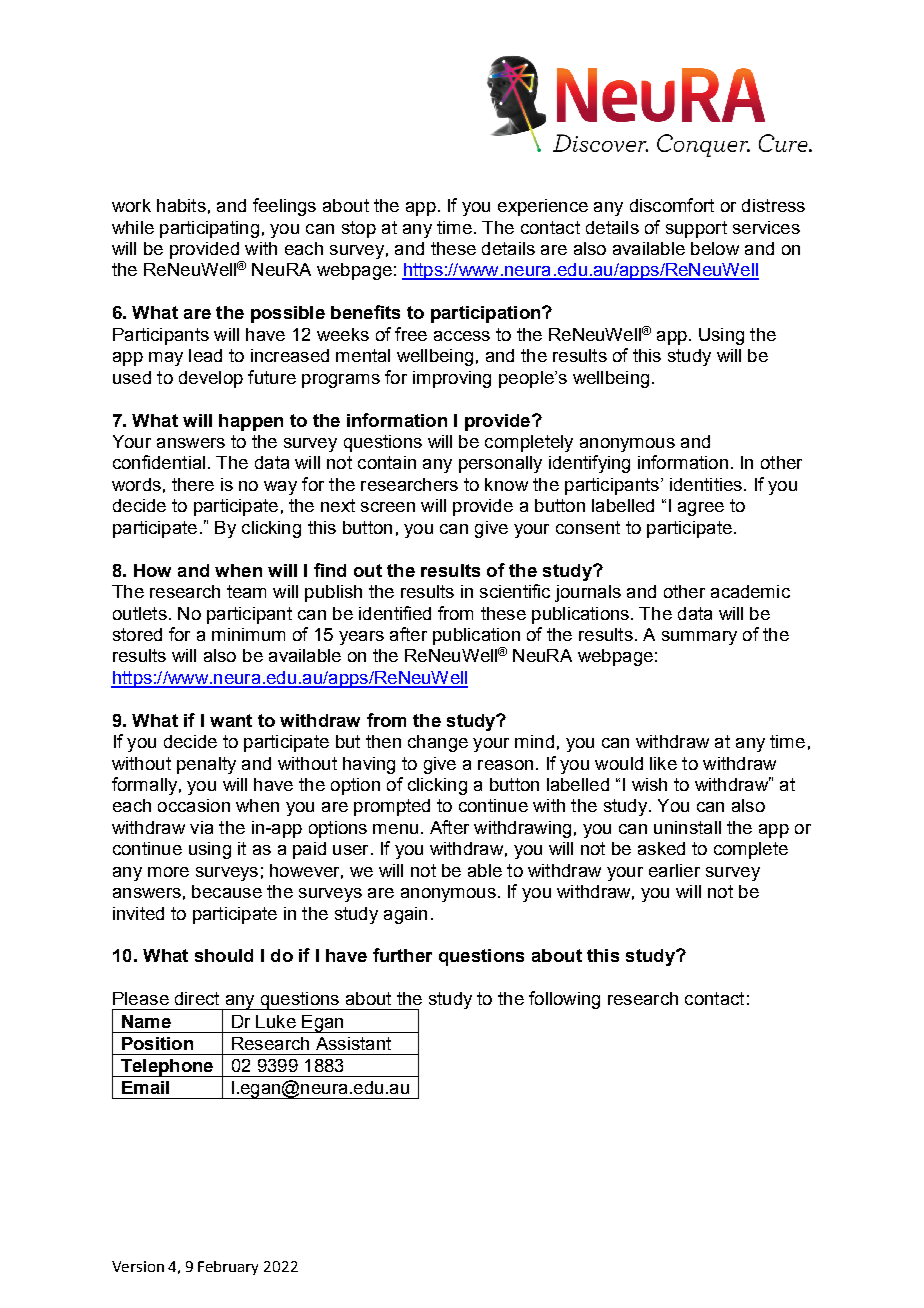 This screenshot has width=924, height=1308. I want to click on February, so click(228, 1268).
